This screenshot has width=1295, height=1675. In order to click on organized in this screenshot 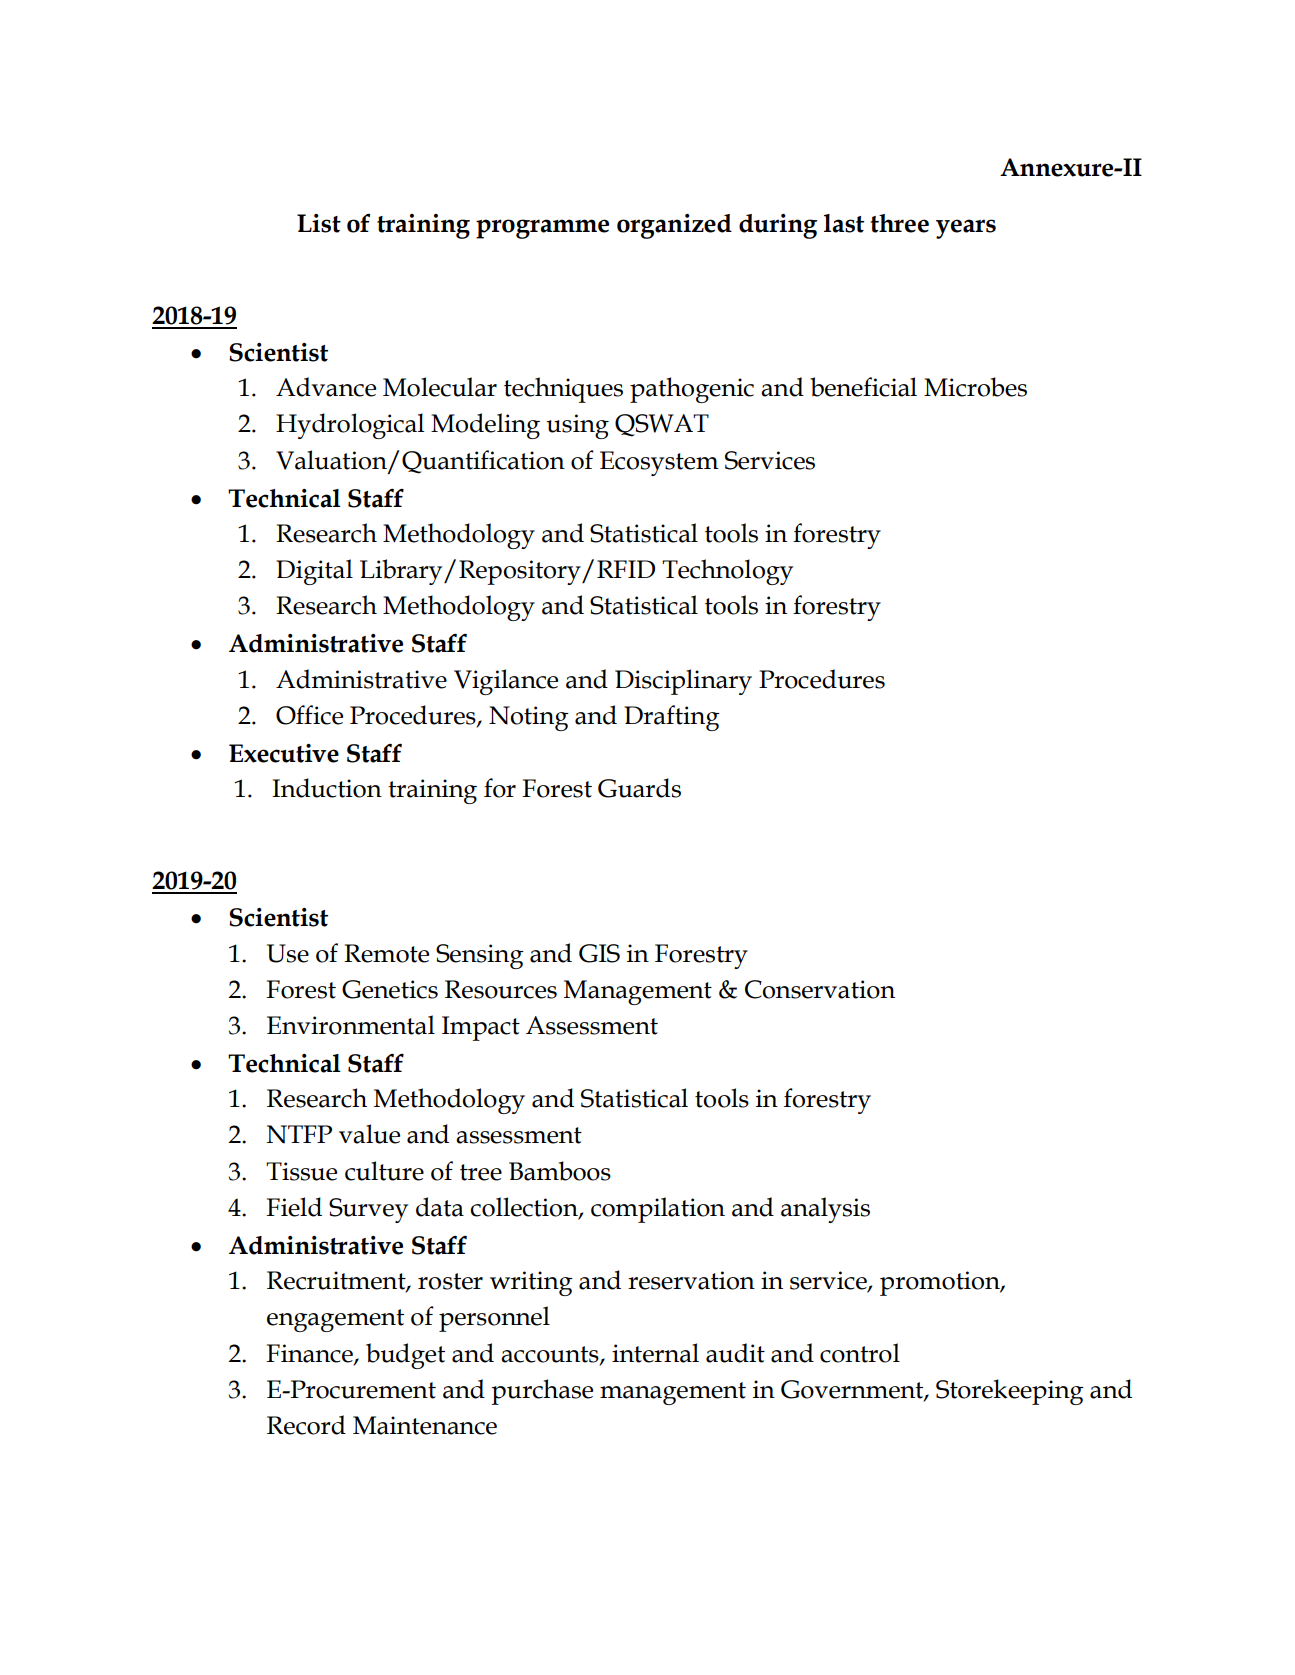, I will do `click(674, 226)`.
